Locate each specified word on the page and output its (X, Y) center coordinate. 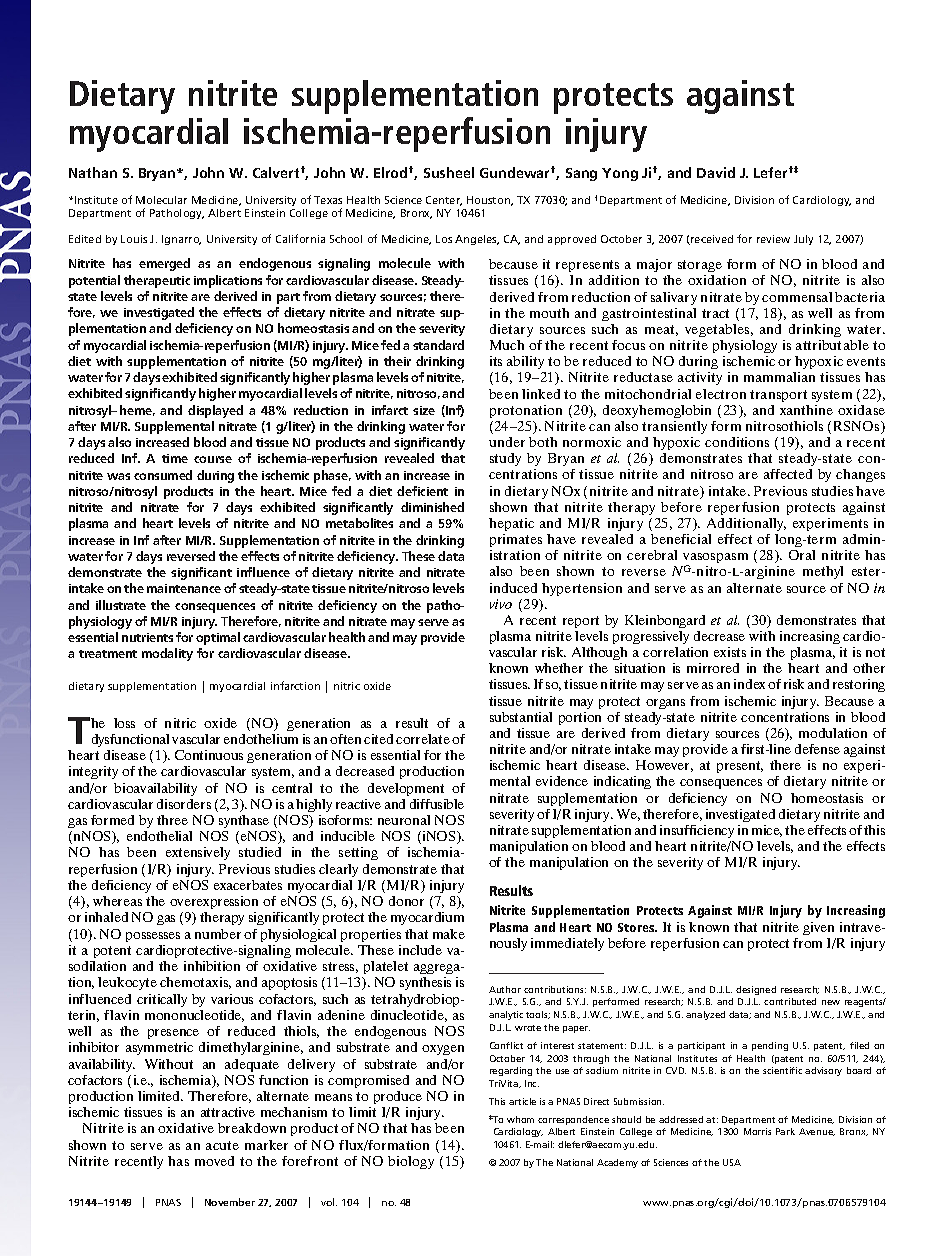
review (773, 239)
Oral (802, 555)
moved (214, 1161)
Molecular (161, 200)
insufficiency (697, 831)
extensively (198, 853)
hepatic (511, 524)
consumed (163, 475)
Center (444, 201)
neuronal (404, 820)
